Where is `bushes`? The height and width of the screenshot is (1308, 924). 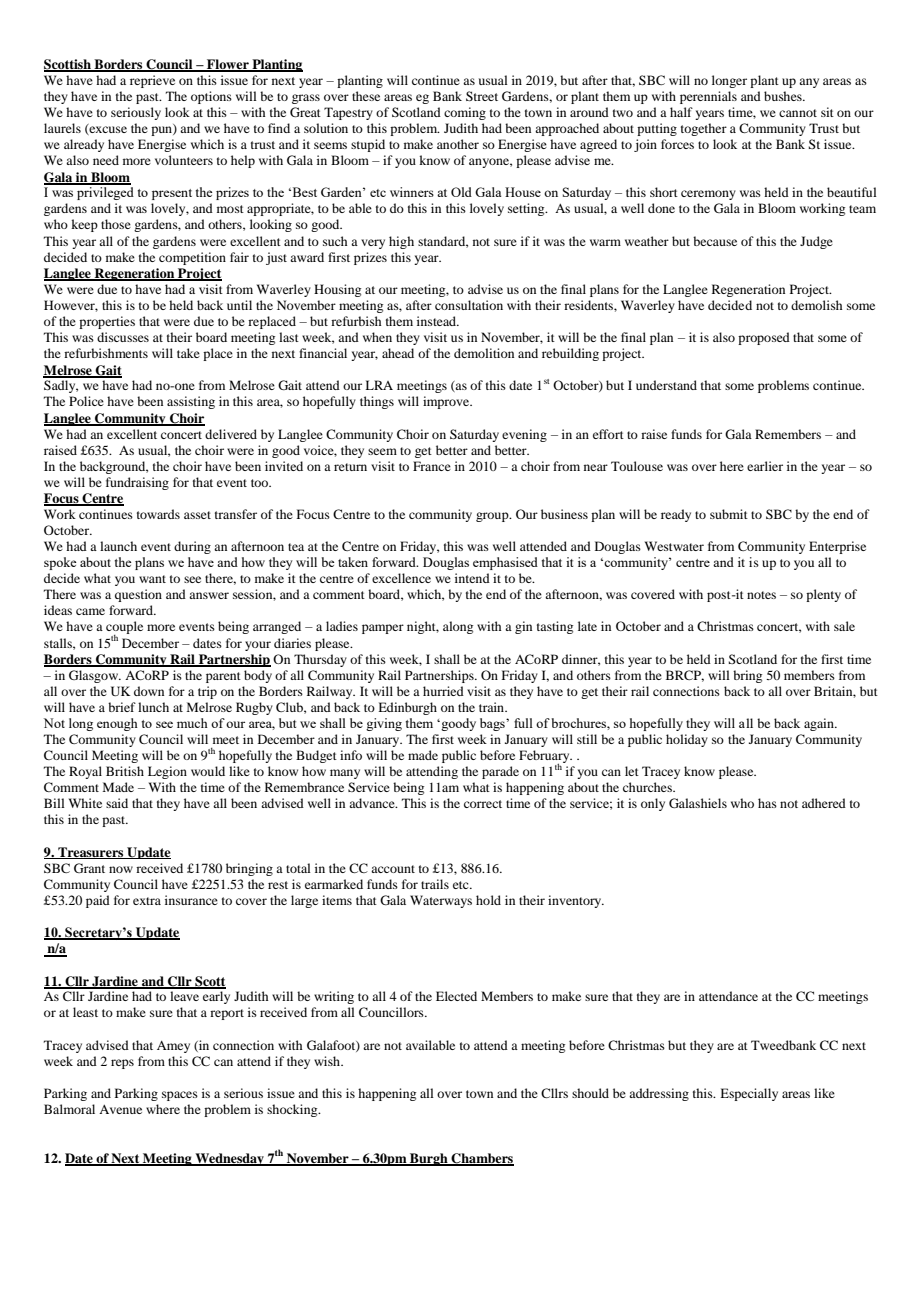 bushes is located at coordinates (784, 96).
